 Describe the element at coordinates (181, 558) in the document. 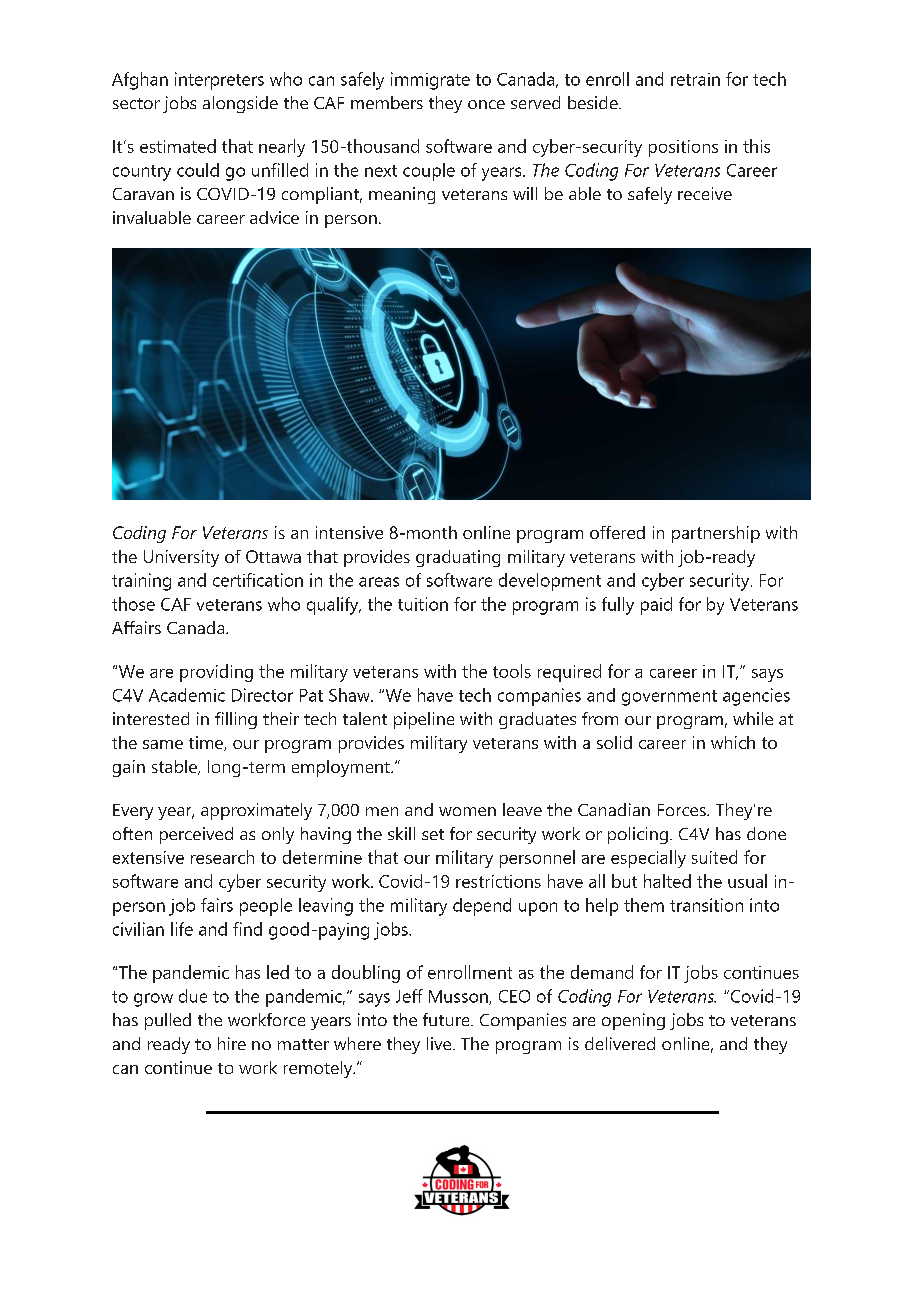

I see `University` at that location.
